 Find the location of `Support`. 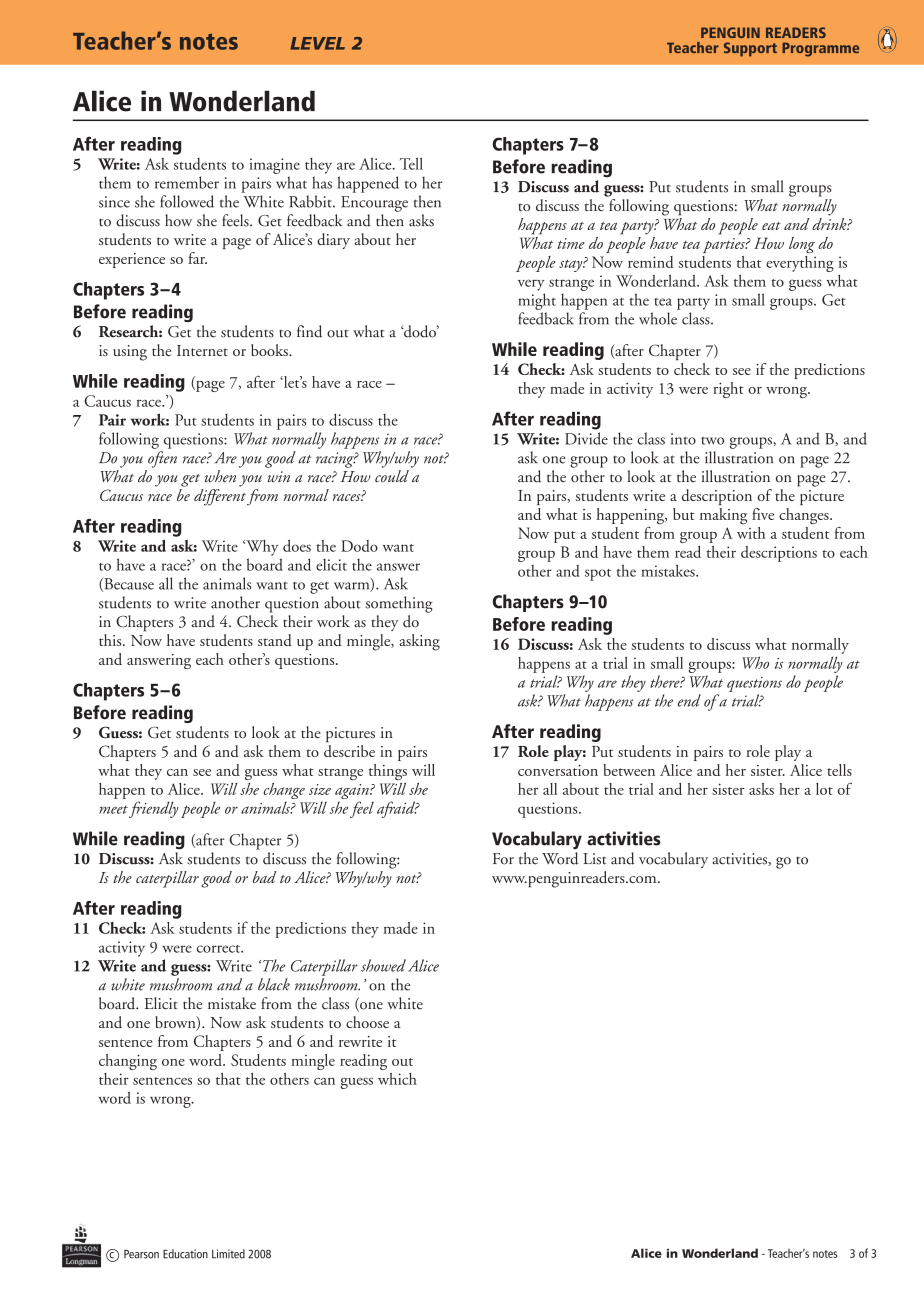

Support is located at coordinates (750, 49).
